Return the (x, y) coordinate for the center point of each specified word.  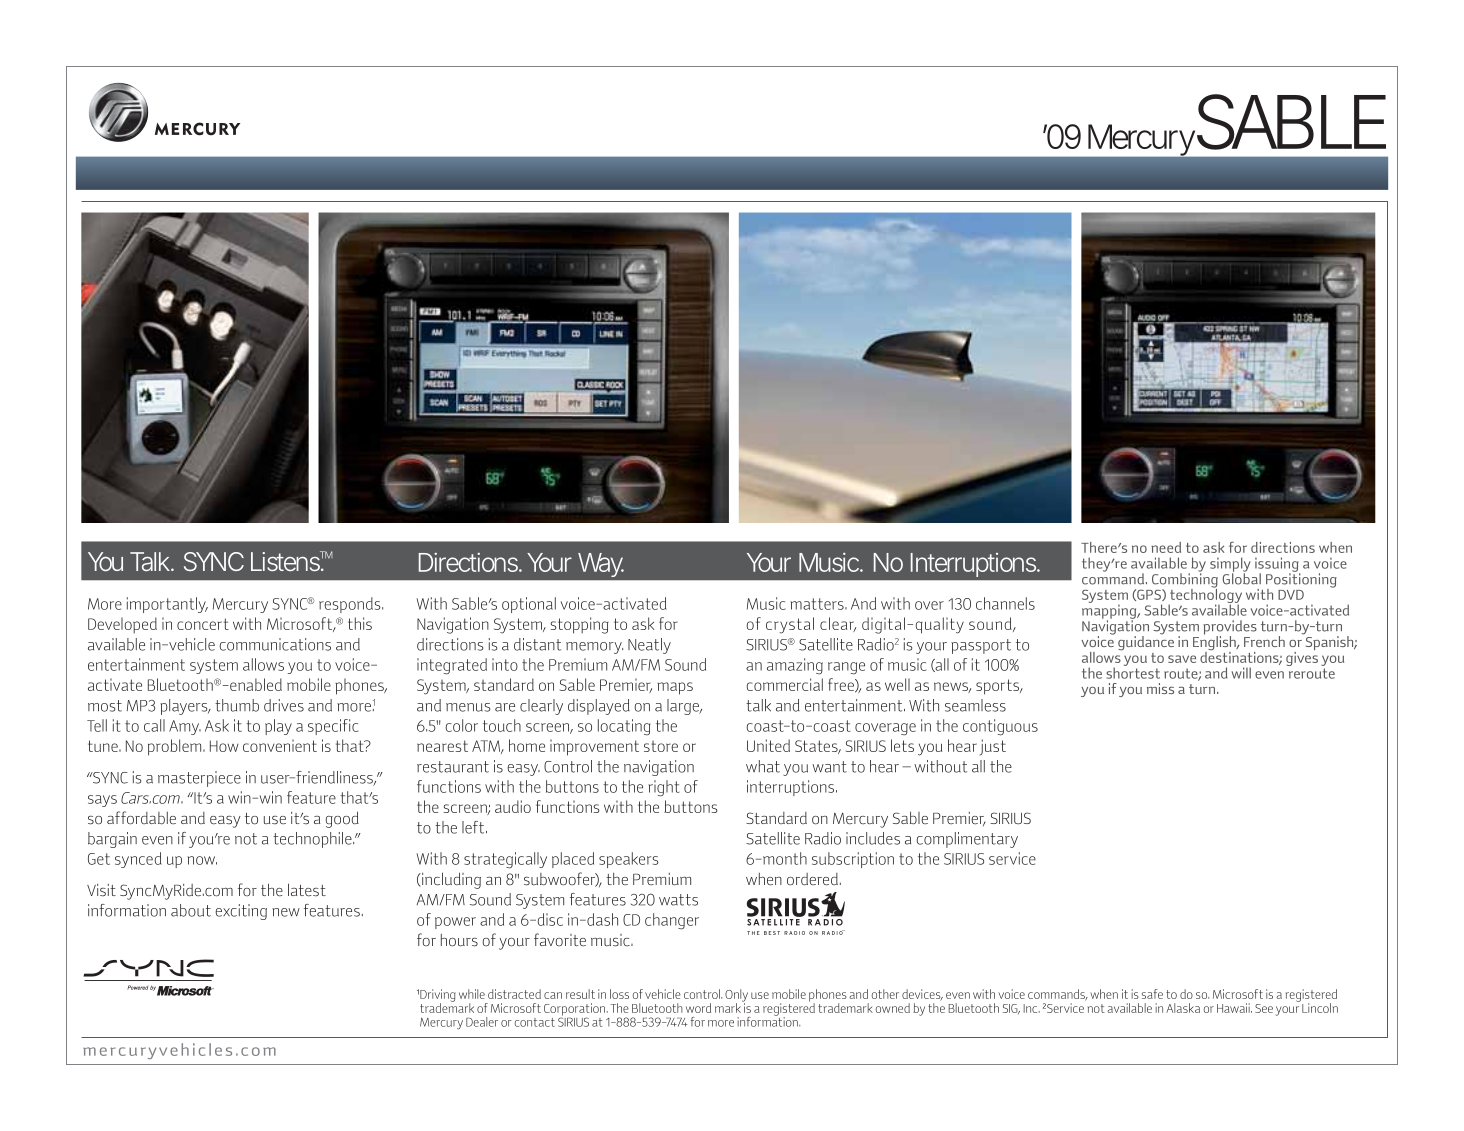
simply (1230, 565)
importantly (167, 605)
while (472, 994)
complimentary (967, 840)
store (661, 746)
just (993, 747)
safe (1152, 994)
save (1182, 659)
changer (672, 921)
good (342, 819)
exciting (241, 912)
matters (818, 604)
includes (873, 838)
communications (275, 644)
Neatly (649, 646)
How (224, 746)
